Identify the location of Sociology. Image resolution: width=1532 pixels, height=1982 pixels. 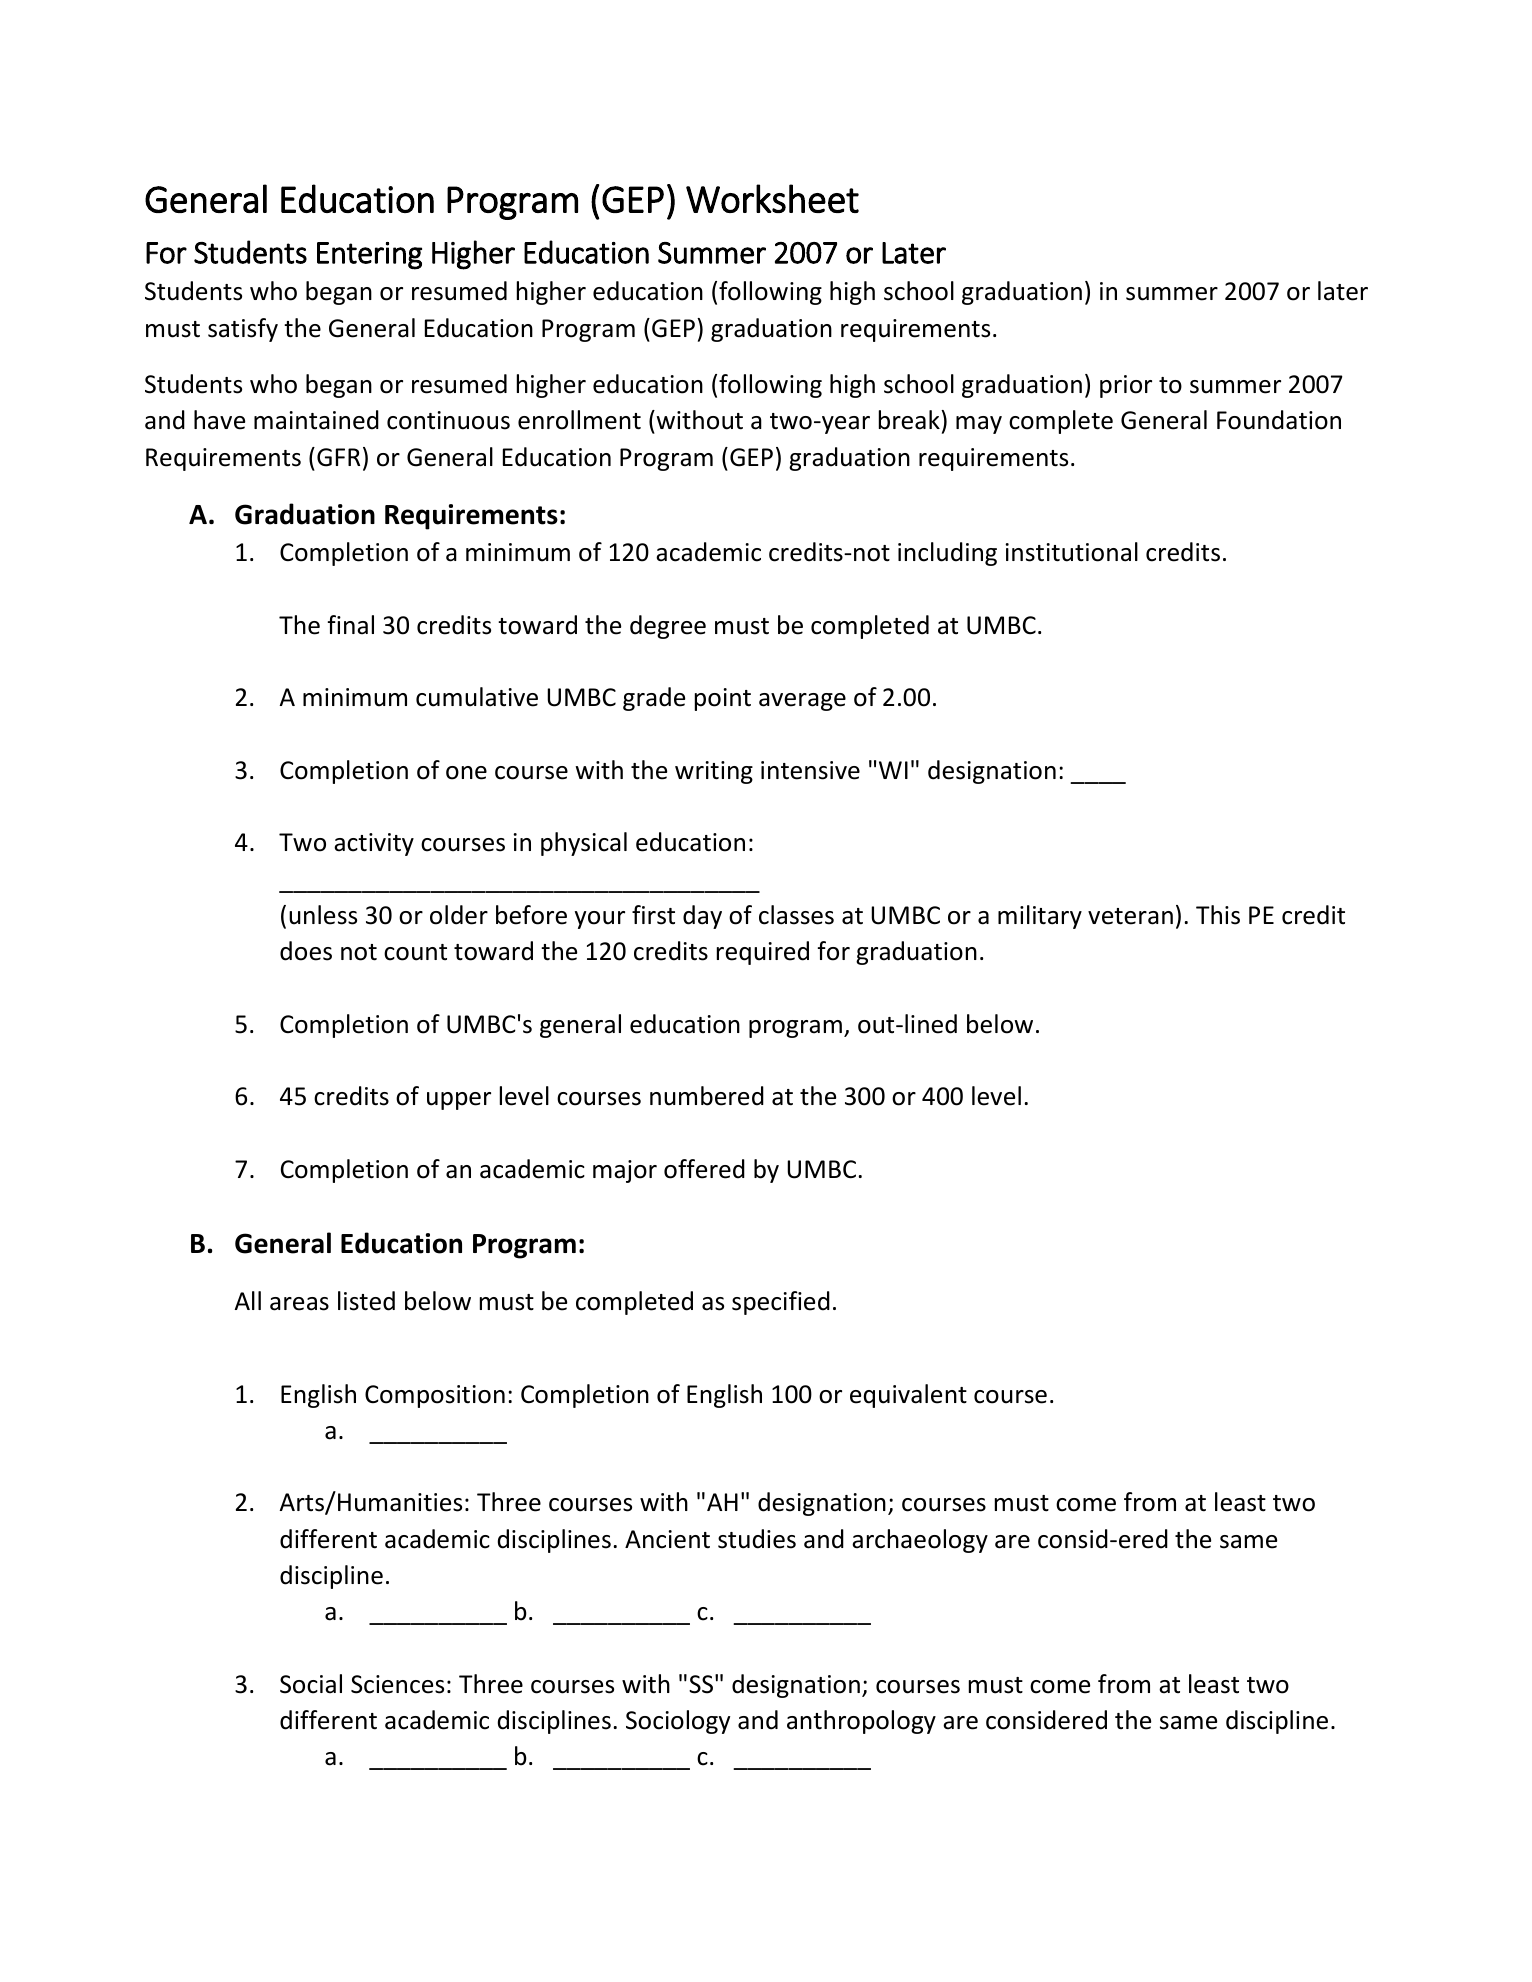
(678, 1722).
